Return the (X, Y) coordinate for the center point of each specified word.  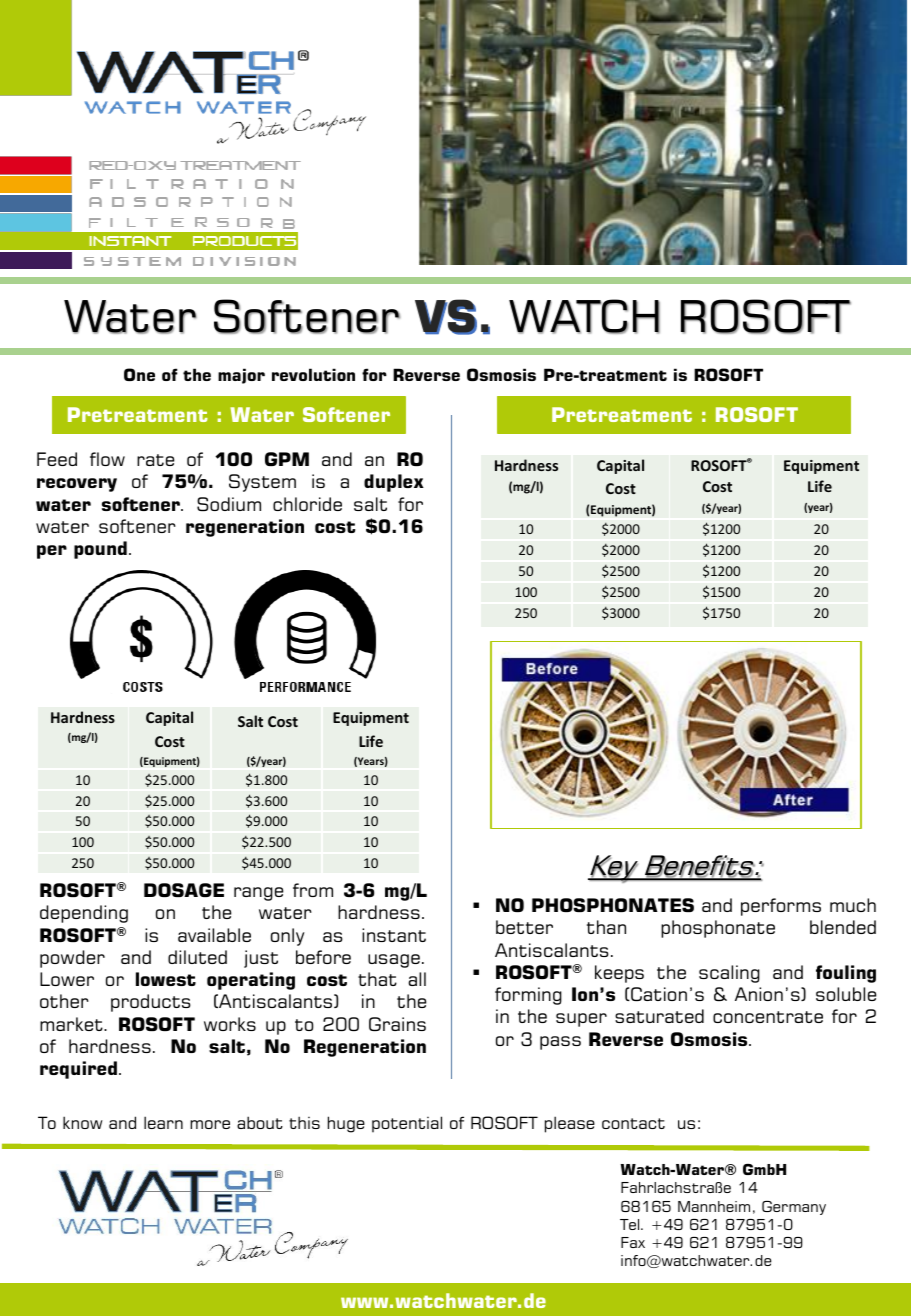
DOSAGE (184, 890)
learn (163, 1122)
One (139, 374)
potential (407, 1124)
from (313, 890)
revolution (313, 374)
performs (781, 907)
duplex (394, 483)
